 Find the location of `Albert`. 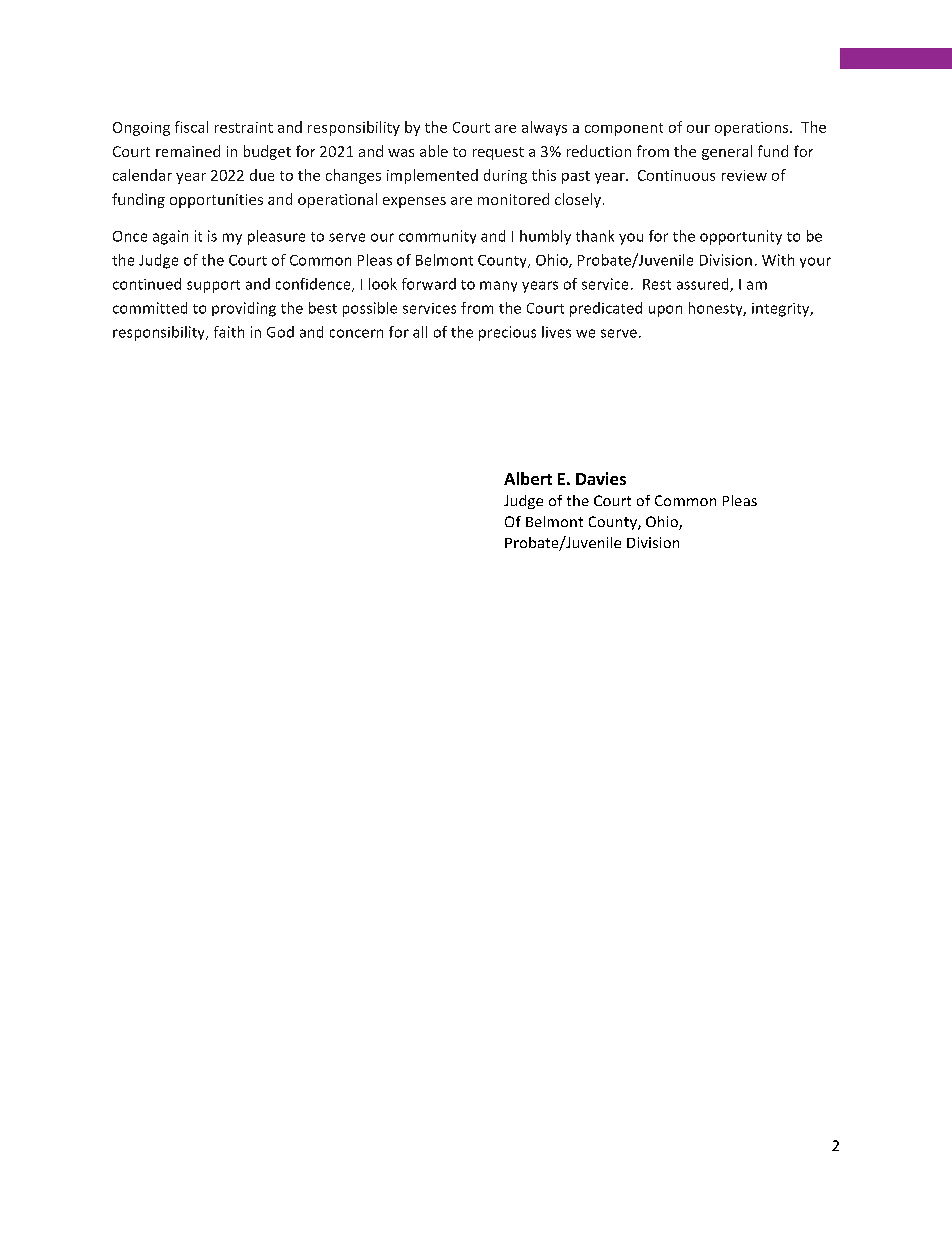

Albert is located at coordinates (528, 478).
